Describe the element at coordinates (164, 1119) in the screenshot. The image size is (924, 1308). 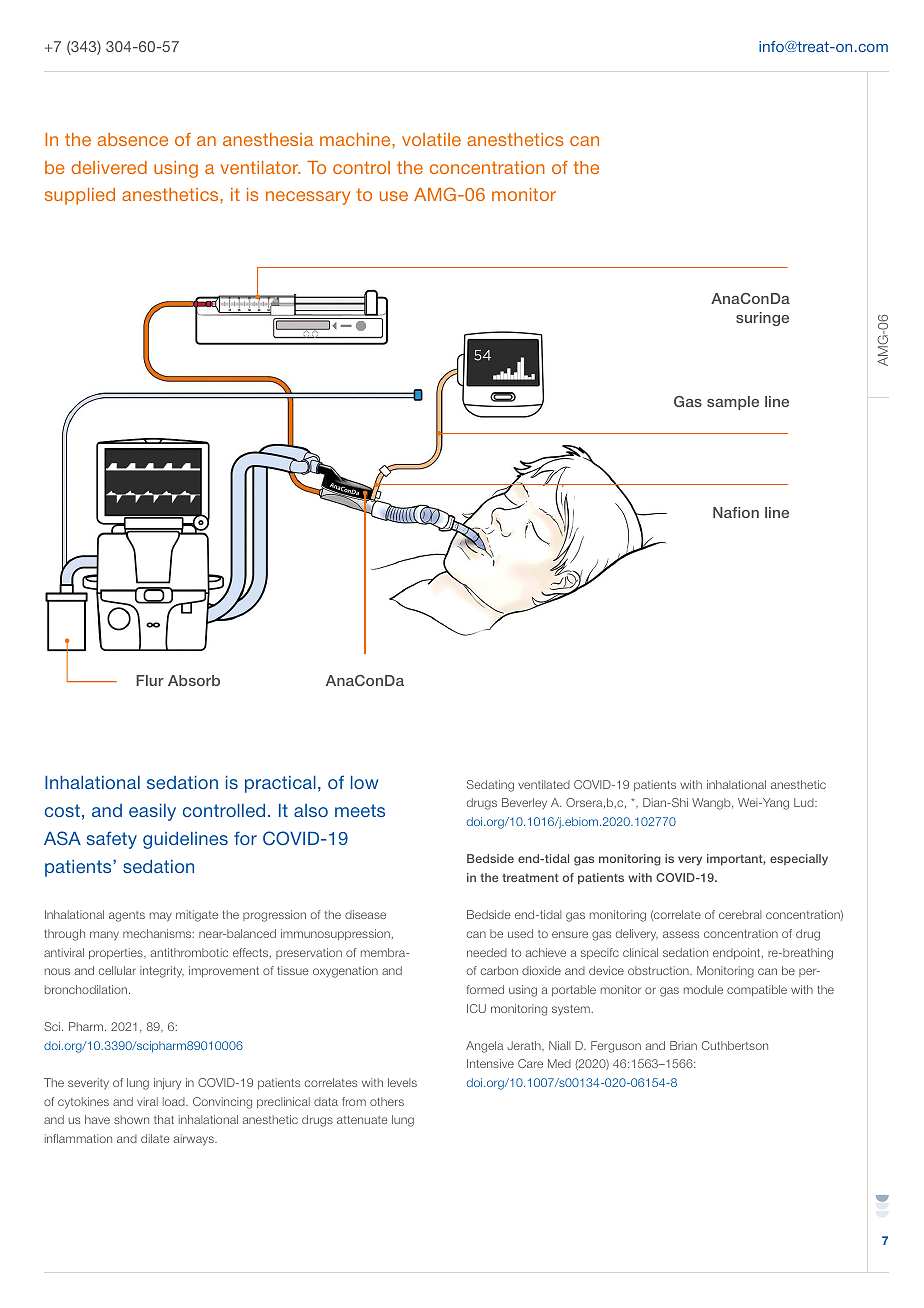
I see `that` at that location.
